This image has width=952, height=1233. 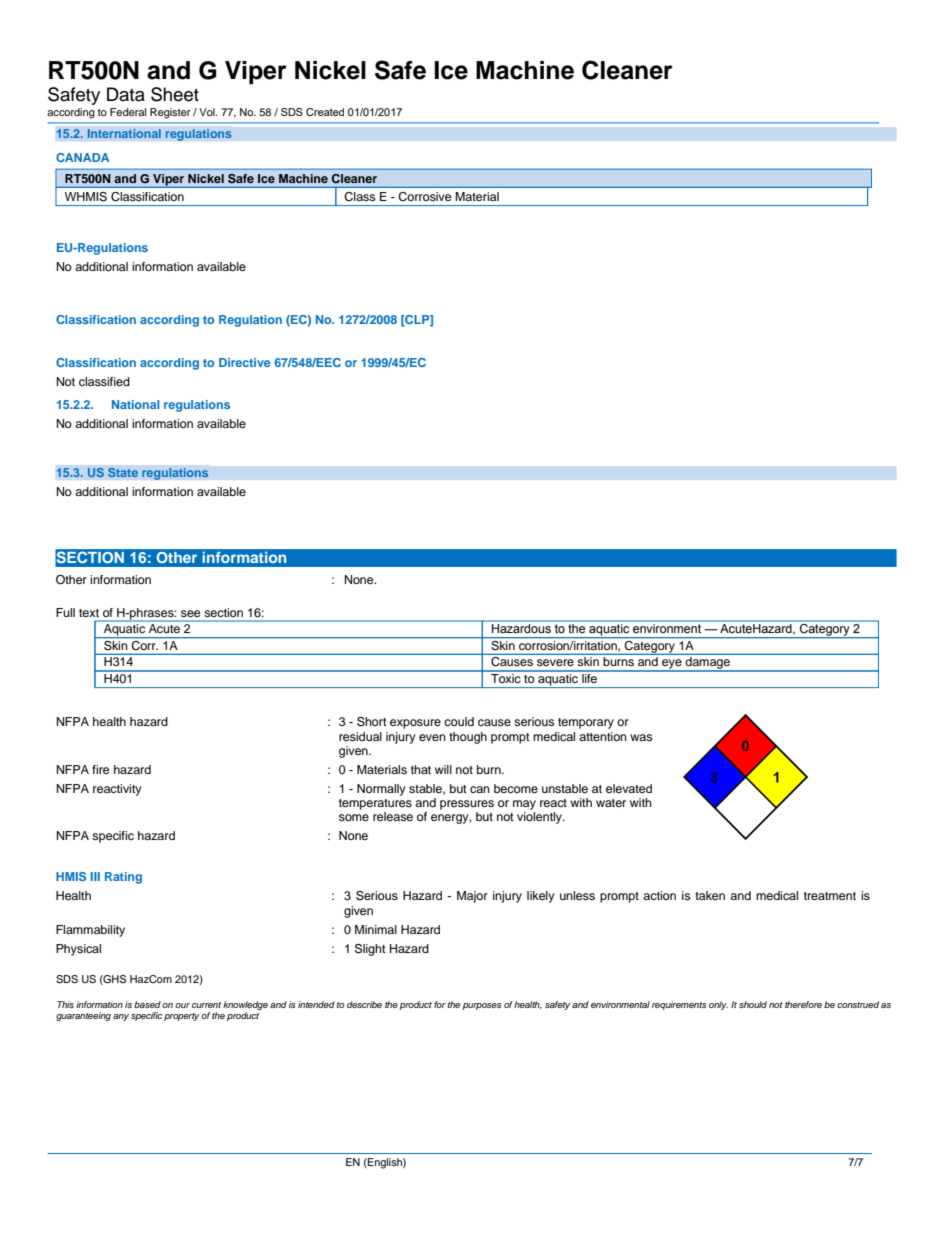 I want to click on based, so click(x=147, y=1004).
